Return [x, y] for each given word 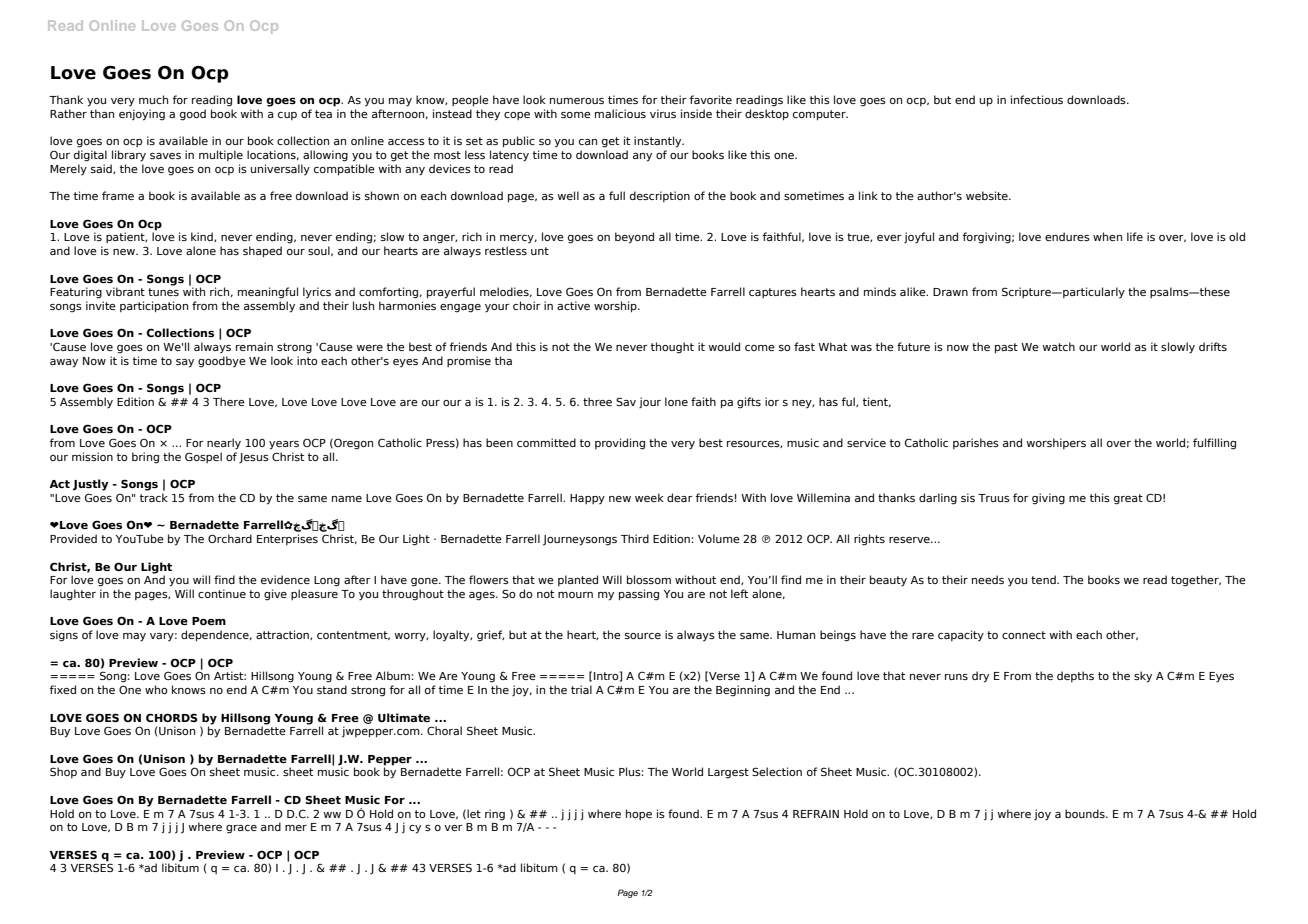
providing [620, 444]
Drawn [950, 292]
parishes [976, 443]
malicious [620, 113]
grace [241, 829]
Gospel [203, 457]
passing [639, 595]
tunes [163, 292]
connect [1024, 635]
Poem [209, 621]
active [573, 305]
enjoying [142, 115]
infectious [1037, 99]
